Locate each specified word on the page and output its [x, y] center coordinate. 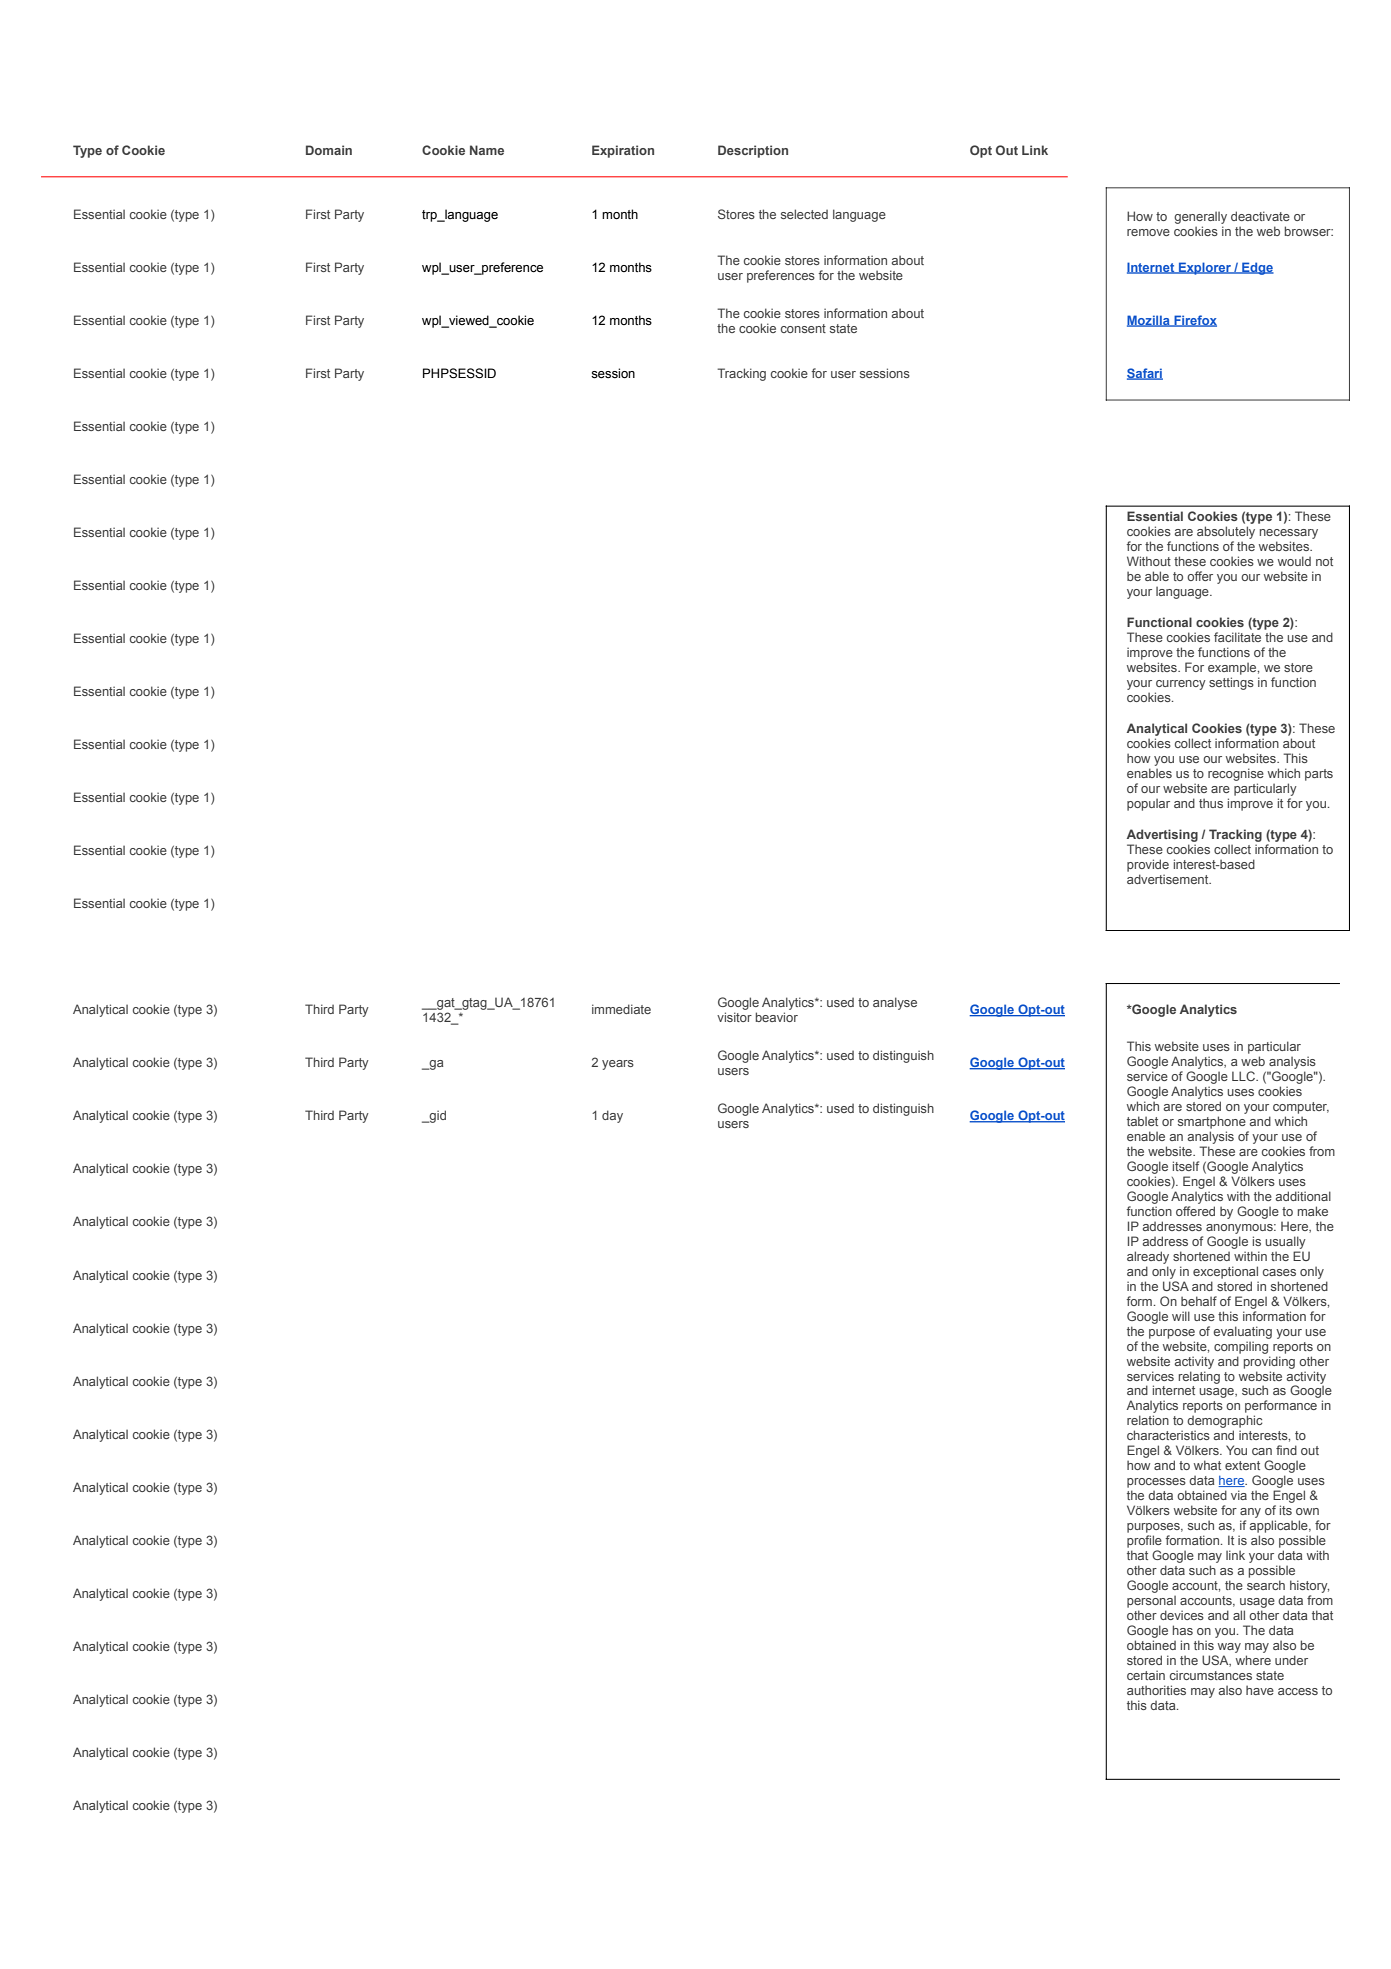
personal [1151, 1602]
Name [487, 150]
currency [1181, 685]
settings [1231, 683]
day [612, 1116]
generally [1200, 218]
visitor [734, 1017]
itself [1186, 1166]
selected [804, 214]
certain [1146, 1675]
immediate [621, 1009]
